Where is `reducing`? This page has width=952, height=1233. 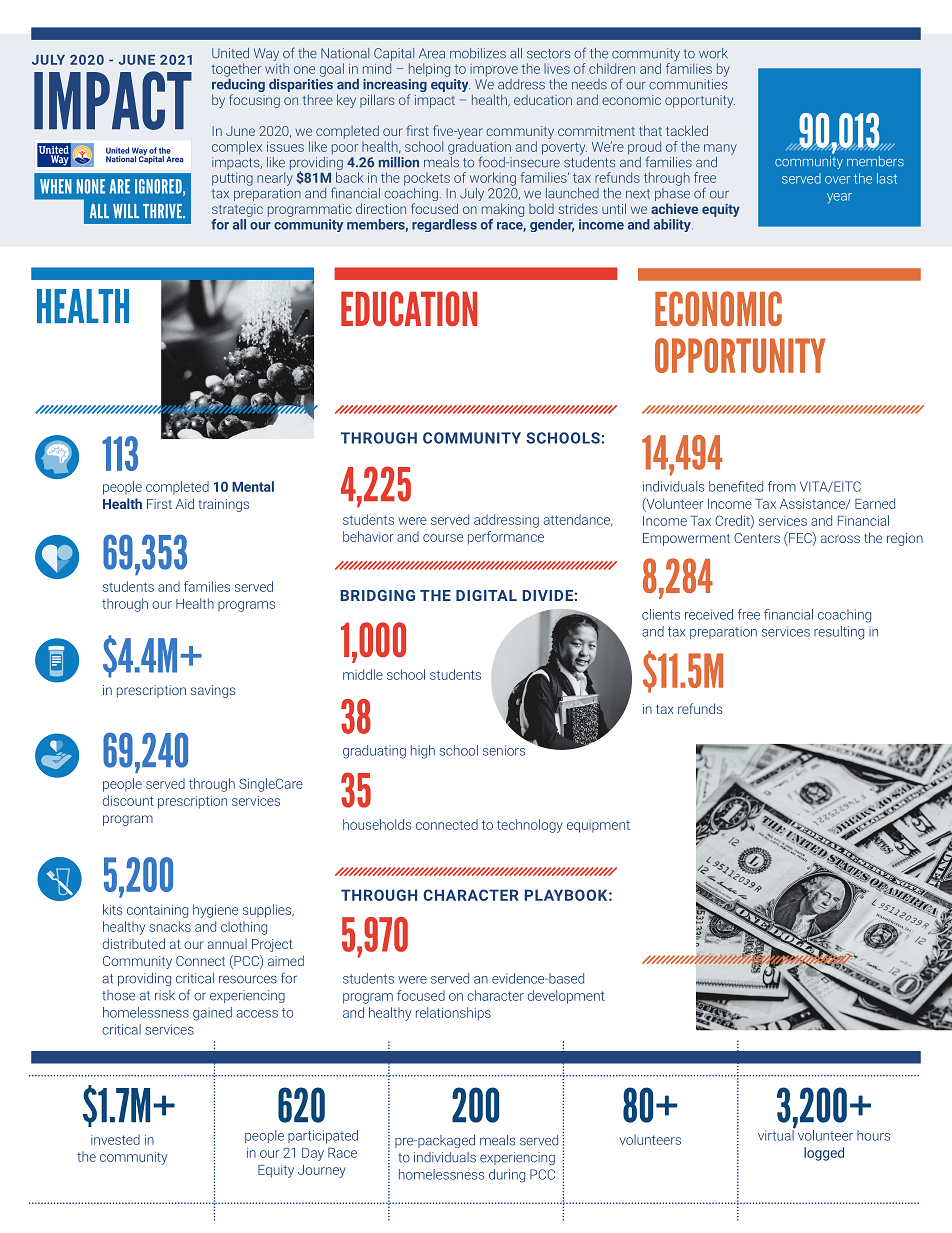 reducing is located at coordinates (238, 85).
